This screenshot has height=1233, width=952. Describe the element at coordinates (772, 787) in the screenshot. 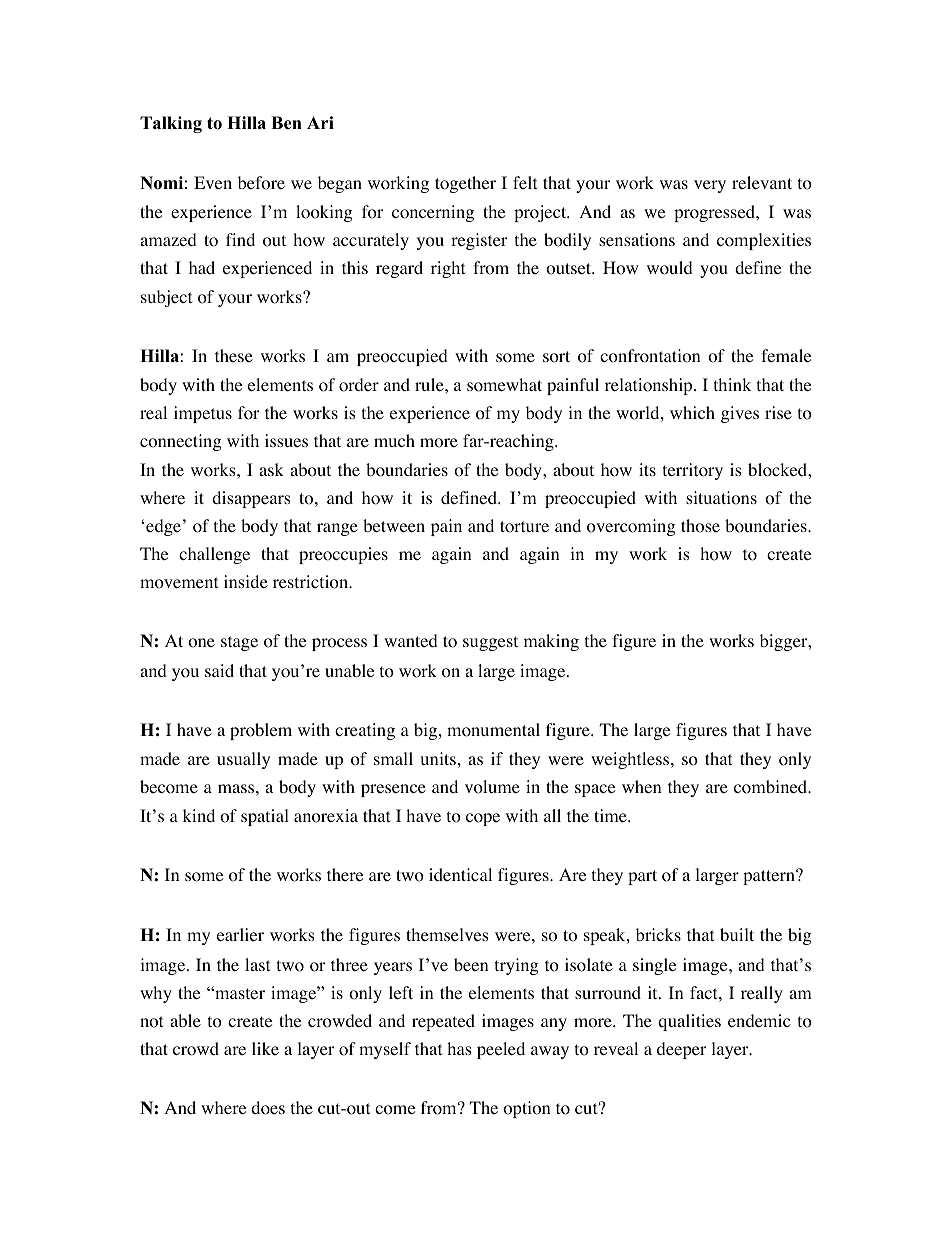

I see `combined` at that location.
